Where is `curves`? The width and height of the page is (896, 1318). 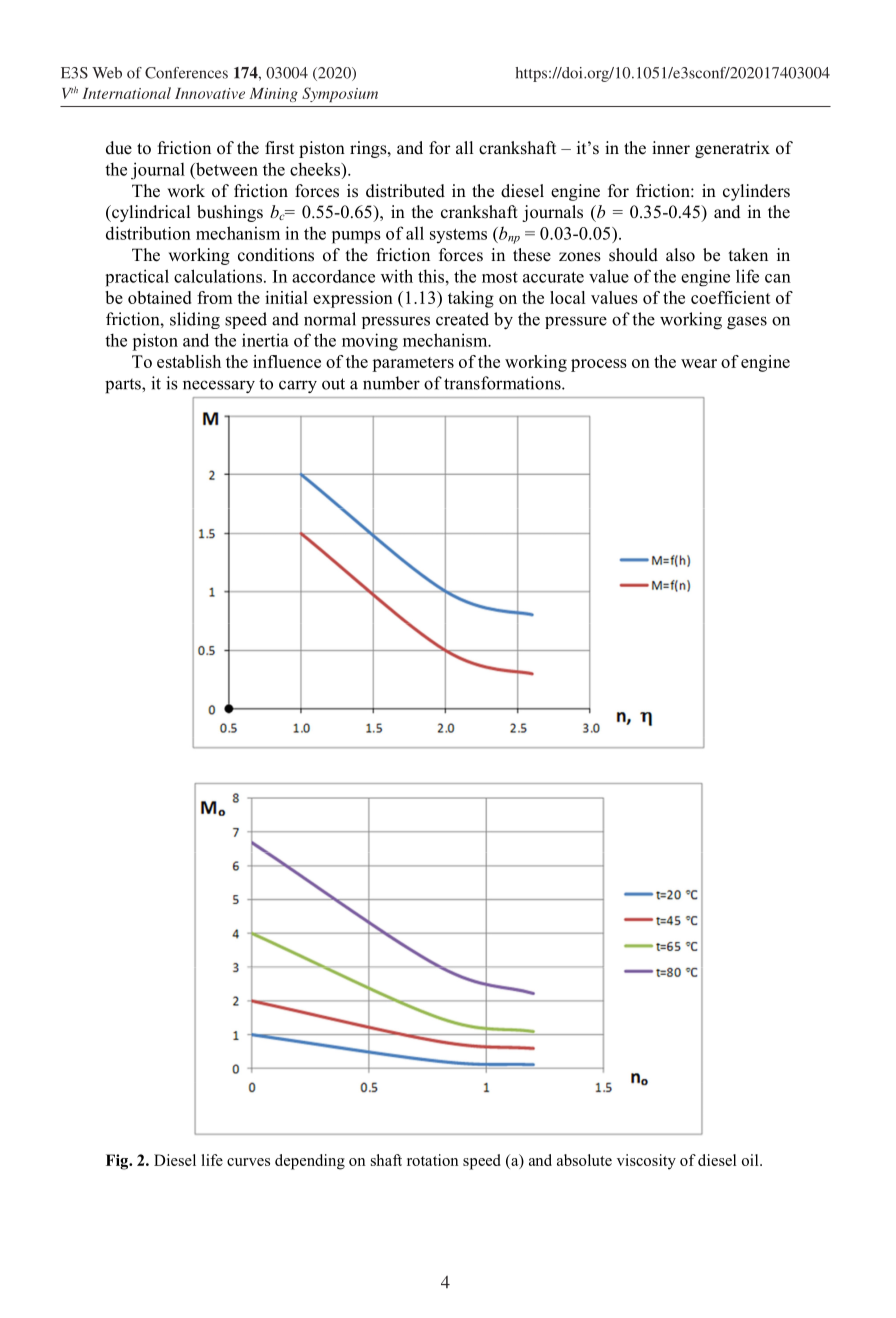 curves is located at coordinates (248, 1162).
